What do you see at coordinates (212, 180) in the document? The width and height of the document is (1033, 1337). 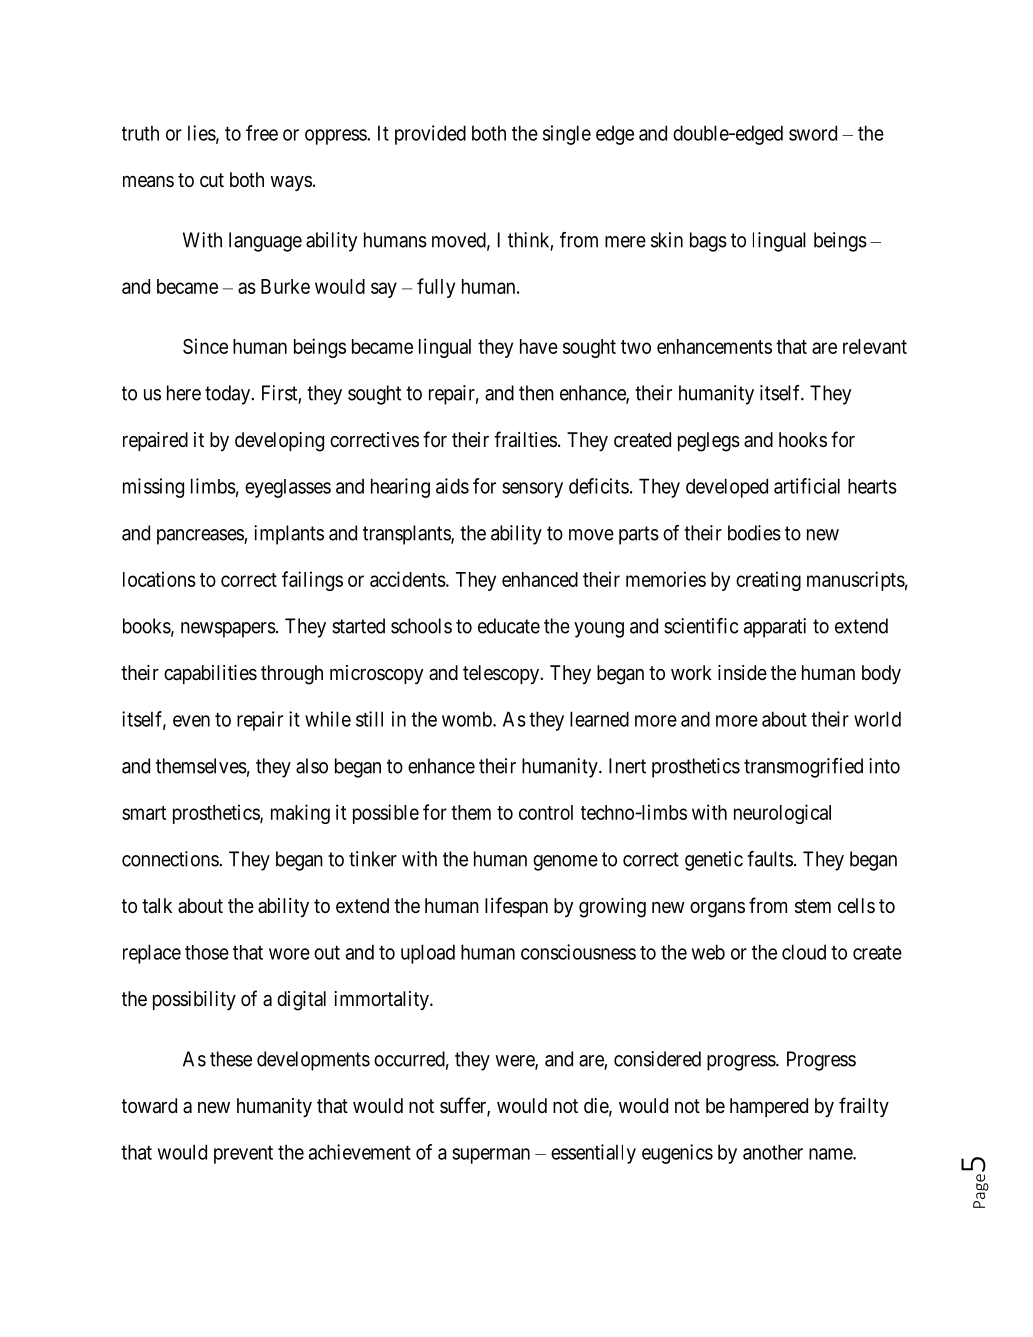 I see `cut` at bounding box center [212, 180].
